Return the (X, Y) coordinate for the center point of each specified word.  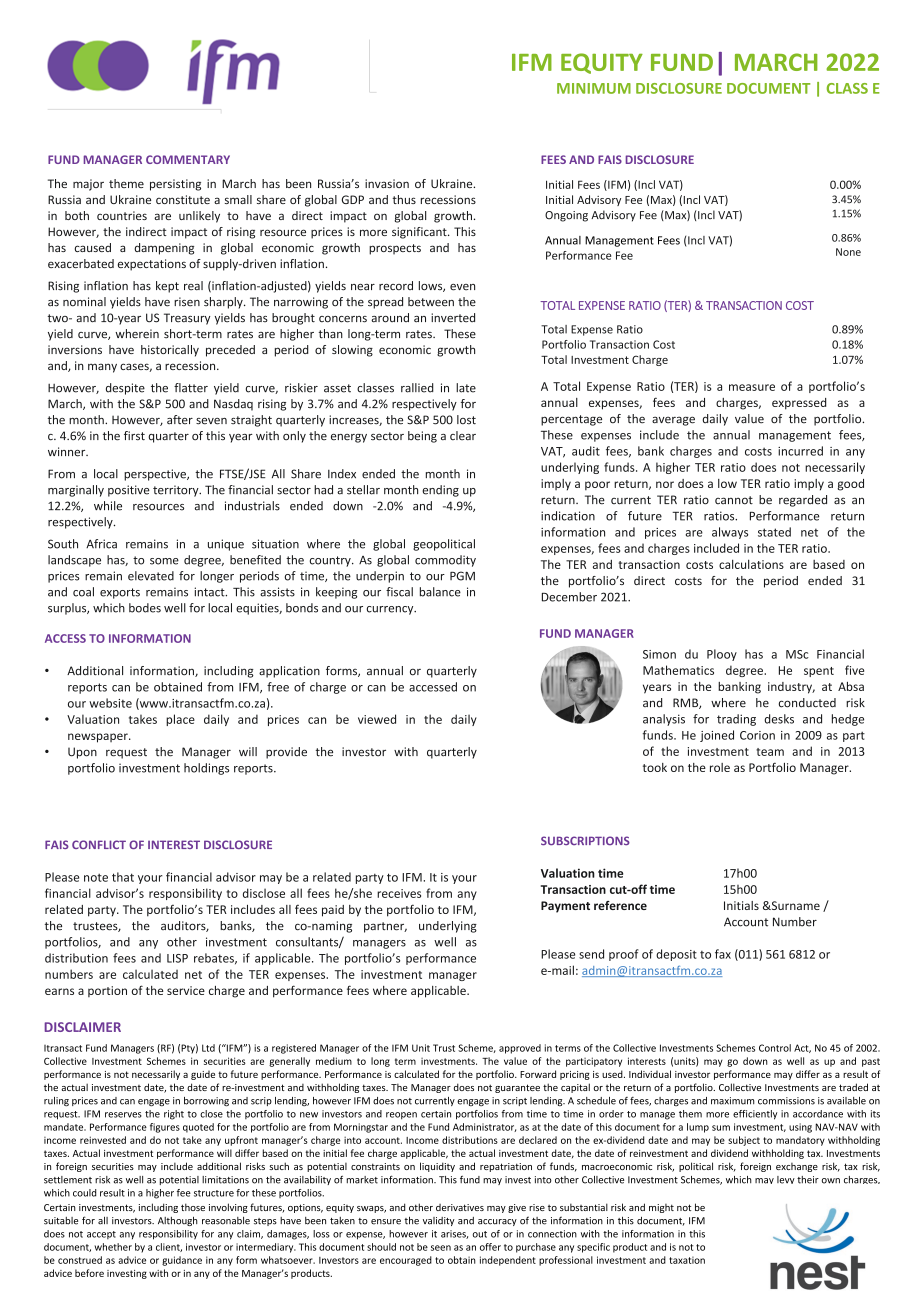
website (110, 703)
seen (441, 1248)
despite (125, 389)
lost (466, 420)
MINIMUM (594, 88)
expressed (799, 404)
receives (399, 893)
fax (723, 954)
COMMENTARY (188, 159)
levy (786, 1180)
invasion (387, 183)
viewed (377, 719)
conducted (807, 703)
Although (178, 1221)
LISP (177, 958)
